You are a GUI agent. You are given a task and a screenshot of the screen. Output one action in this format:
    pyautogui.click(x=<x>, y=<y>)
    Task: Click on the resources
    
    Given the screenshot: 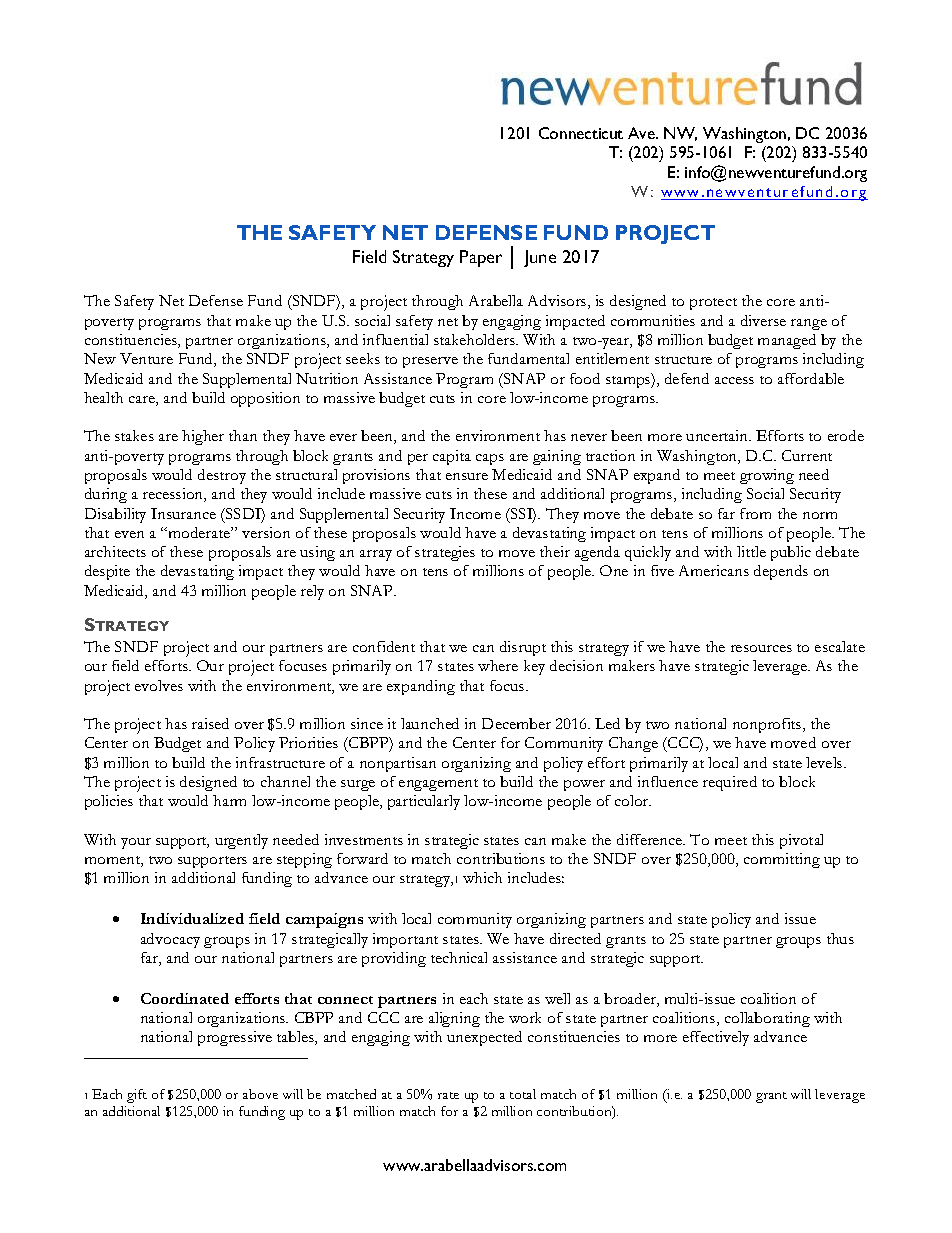 What is the action you would take?
    pyautogui.click(x=761, y=648)
